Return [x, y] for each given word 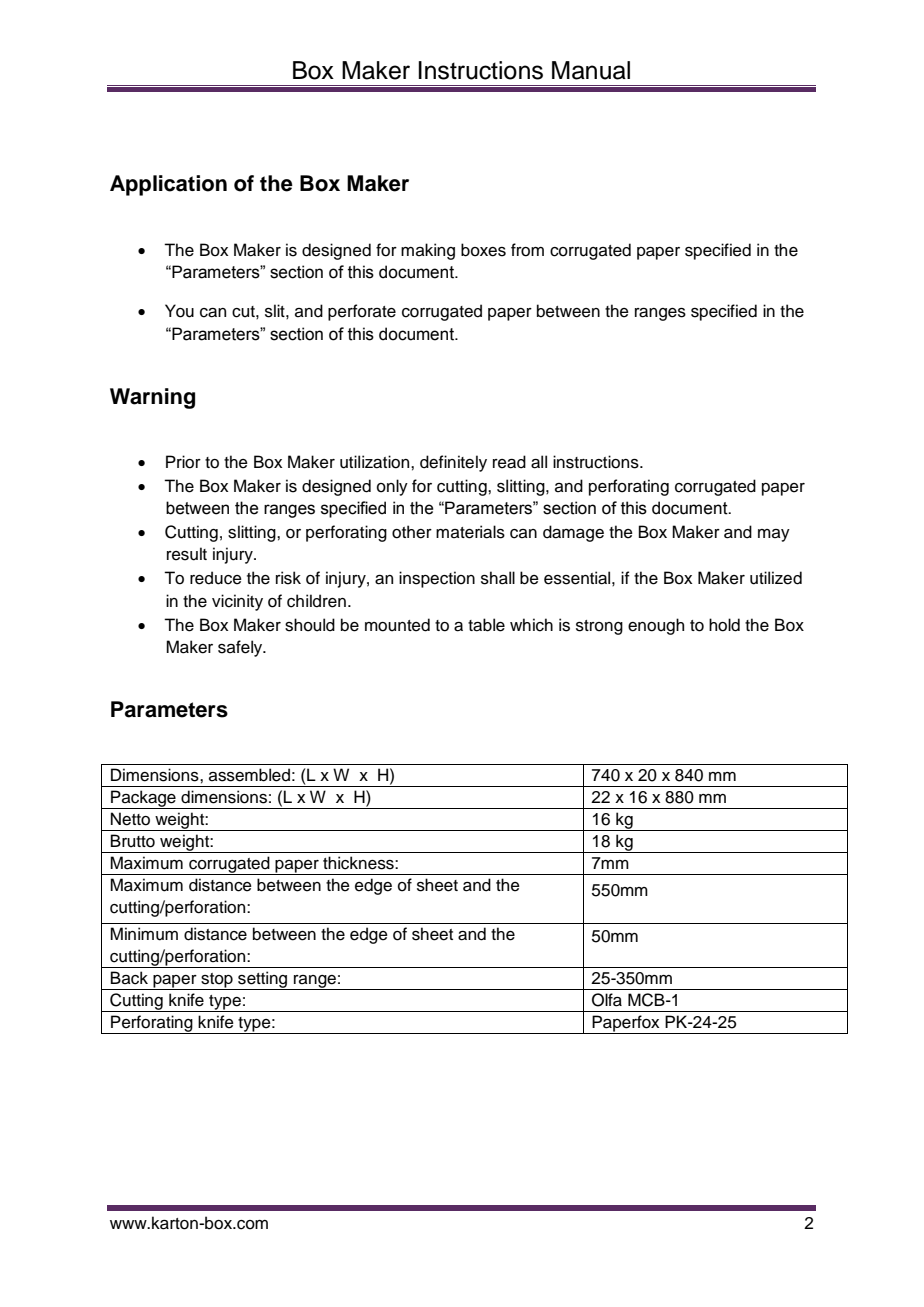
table [486, 625]
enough [656, 626]
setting [263, 980]
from [527, 250]
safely [241, 648]
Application [168, 185]
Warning [152, 398]
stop [217, 981]
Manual [591, 70]
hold [724, 625]
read [509, 462]
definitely [453, 463]
